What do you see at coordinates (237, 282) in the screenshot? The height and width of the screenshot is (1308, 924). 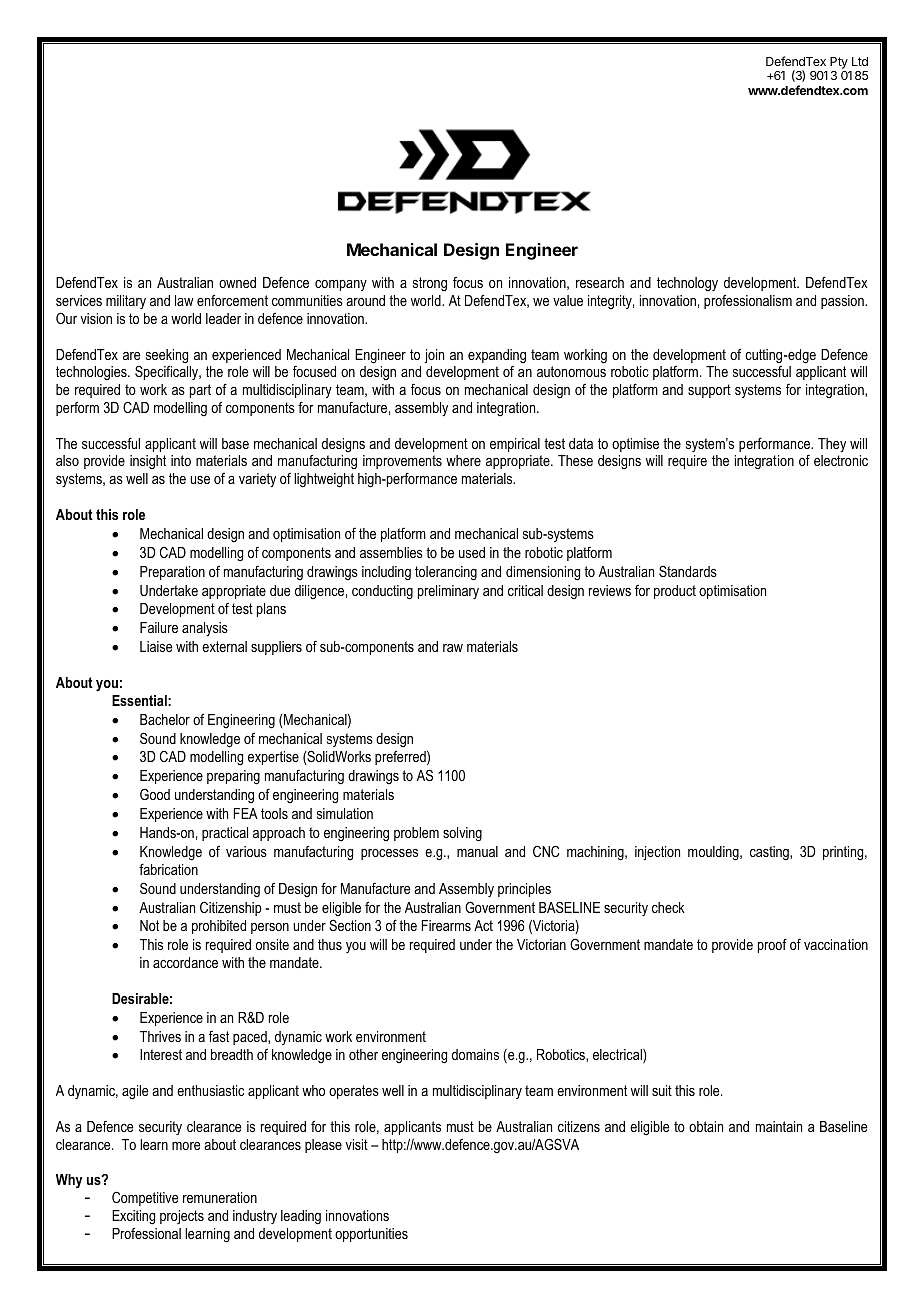 I see `owned` at bounding box center [237, 282].
